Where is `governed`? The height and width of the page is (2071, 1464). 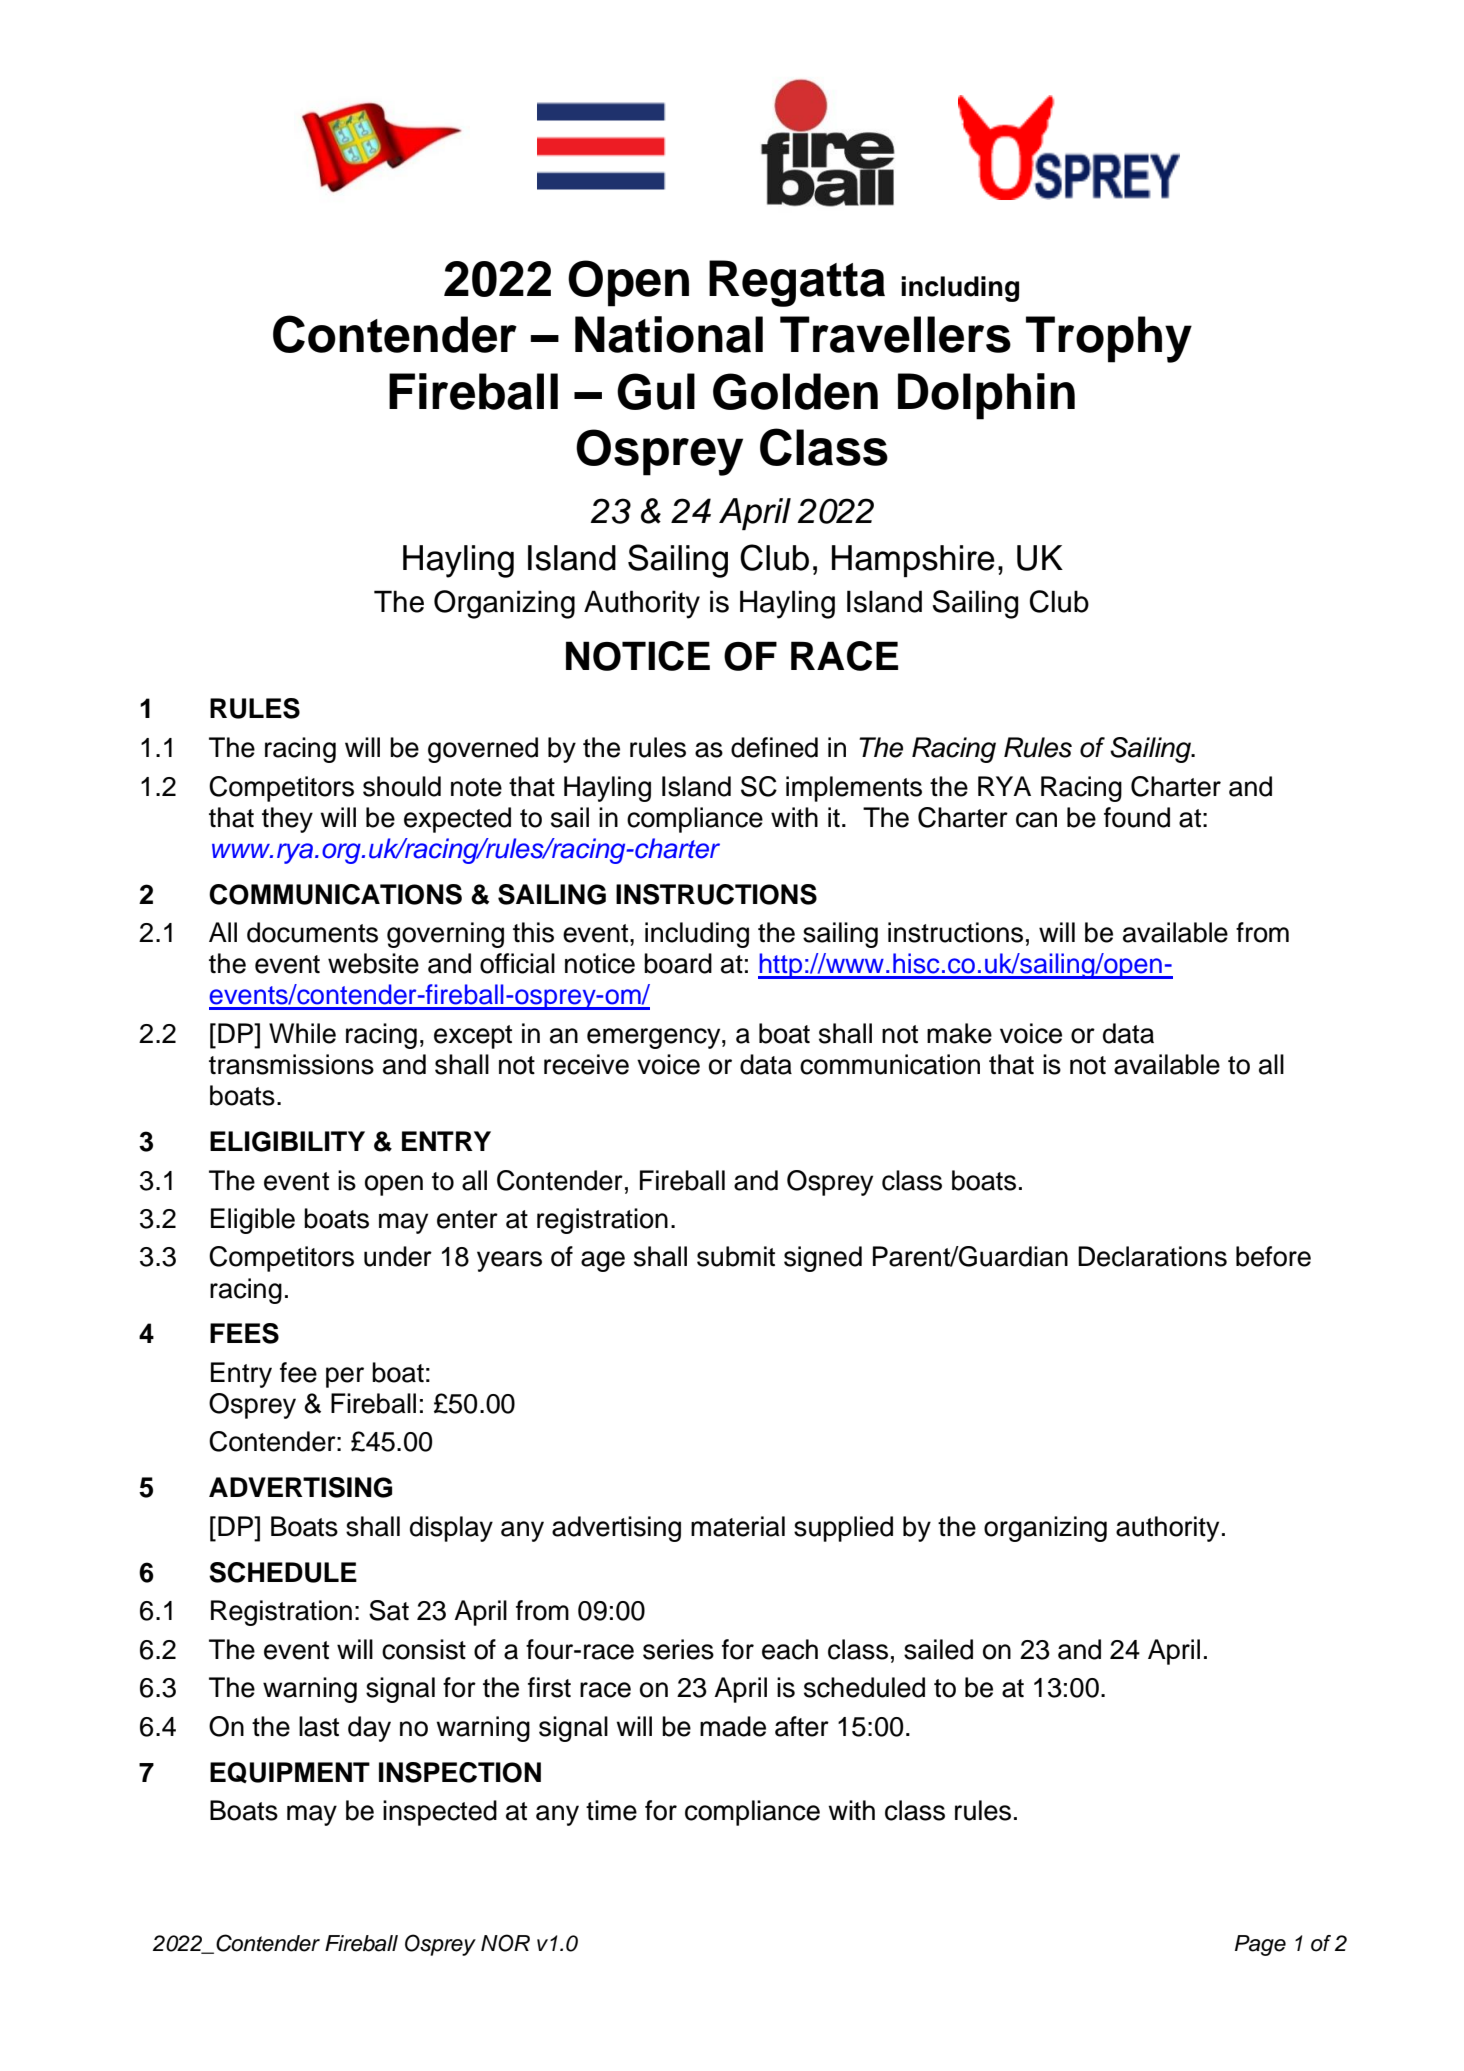
governed is located at coordinates (483, 750).
